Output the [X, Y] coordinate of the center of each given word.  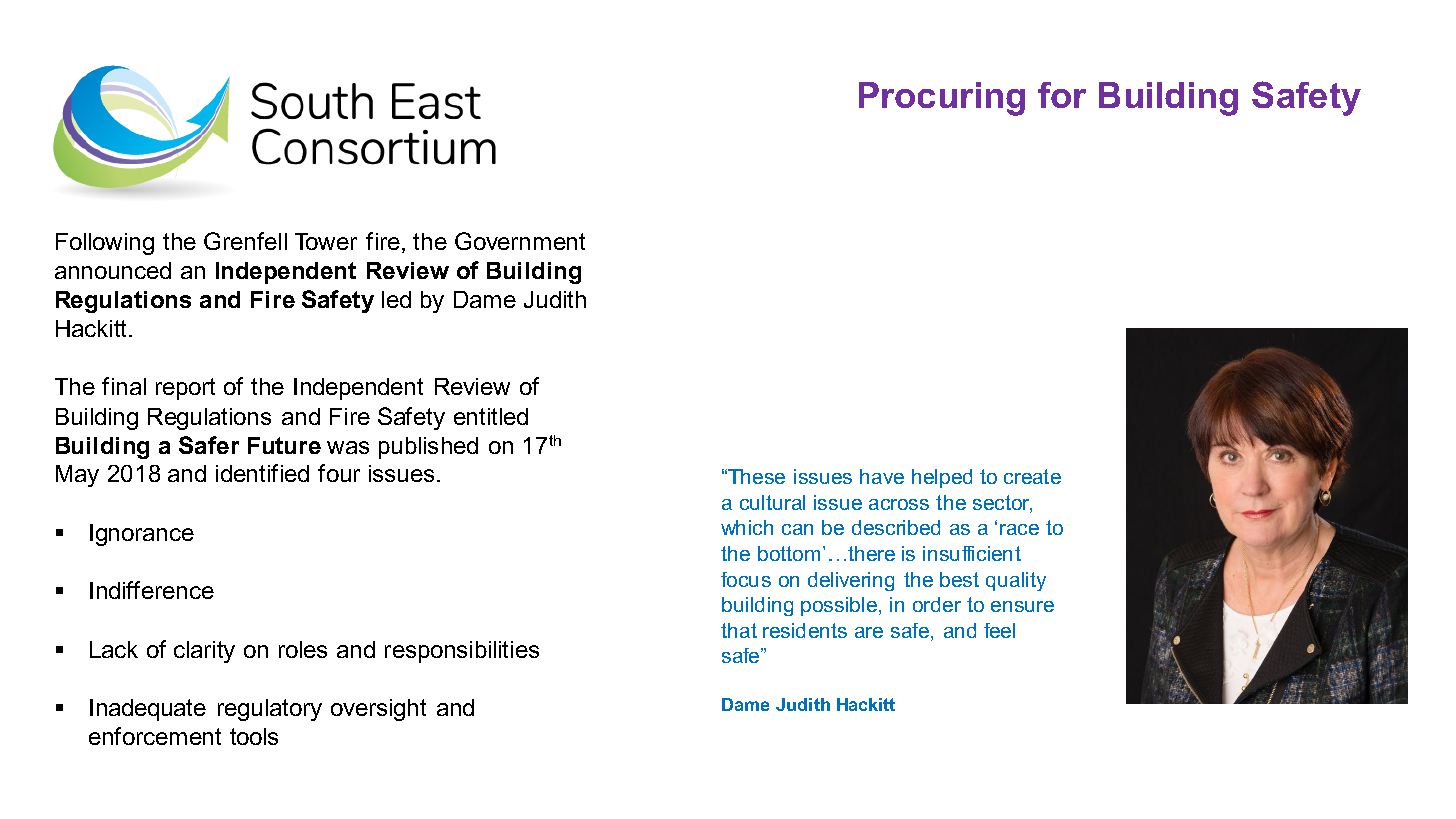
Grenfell [245, 241]
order [937, 604]
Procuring [942, 99]
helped [942, 478]
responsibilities [462, 652]
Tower [326, 241]
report [185, 389]
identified [262, 473]
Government [520, 241]
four [339, 473]
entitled [491, 416]
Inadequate [148, 710]
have [882, 476]
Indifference [152, 590]
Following [105, 244]
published [428, 448]
